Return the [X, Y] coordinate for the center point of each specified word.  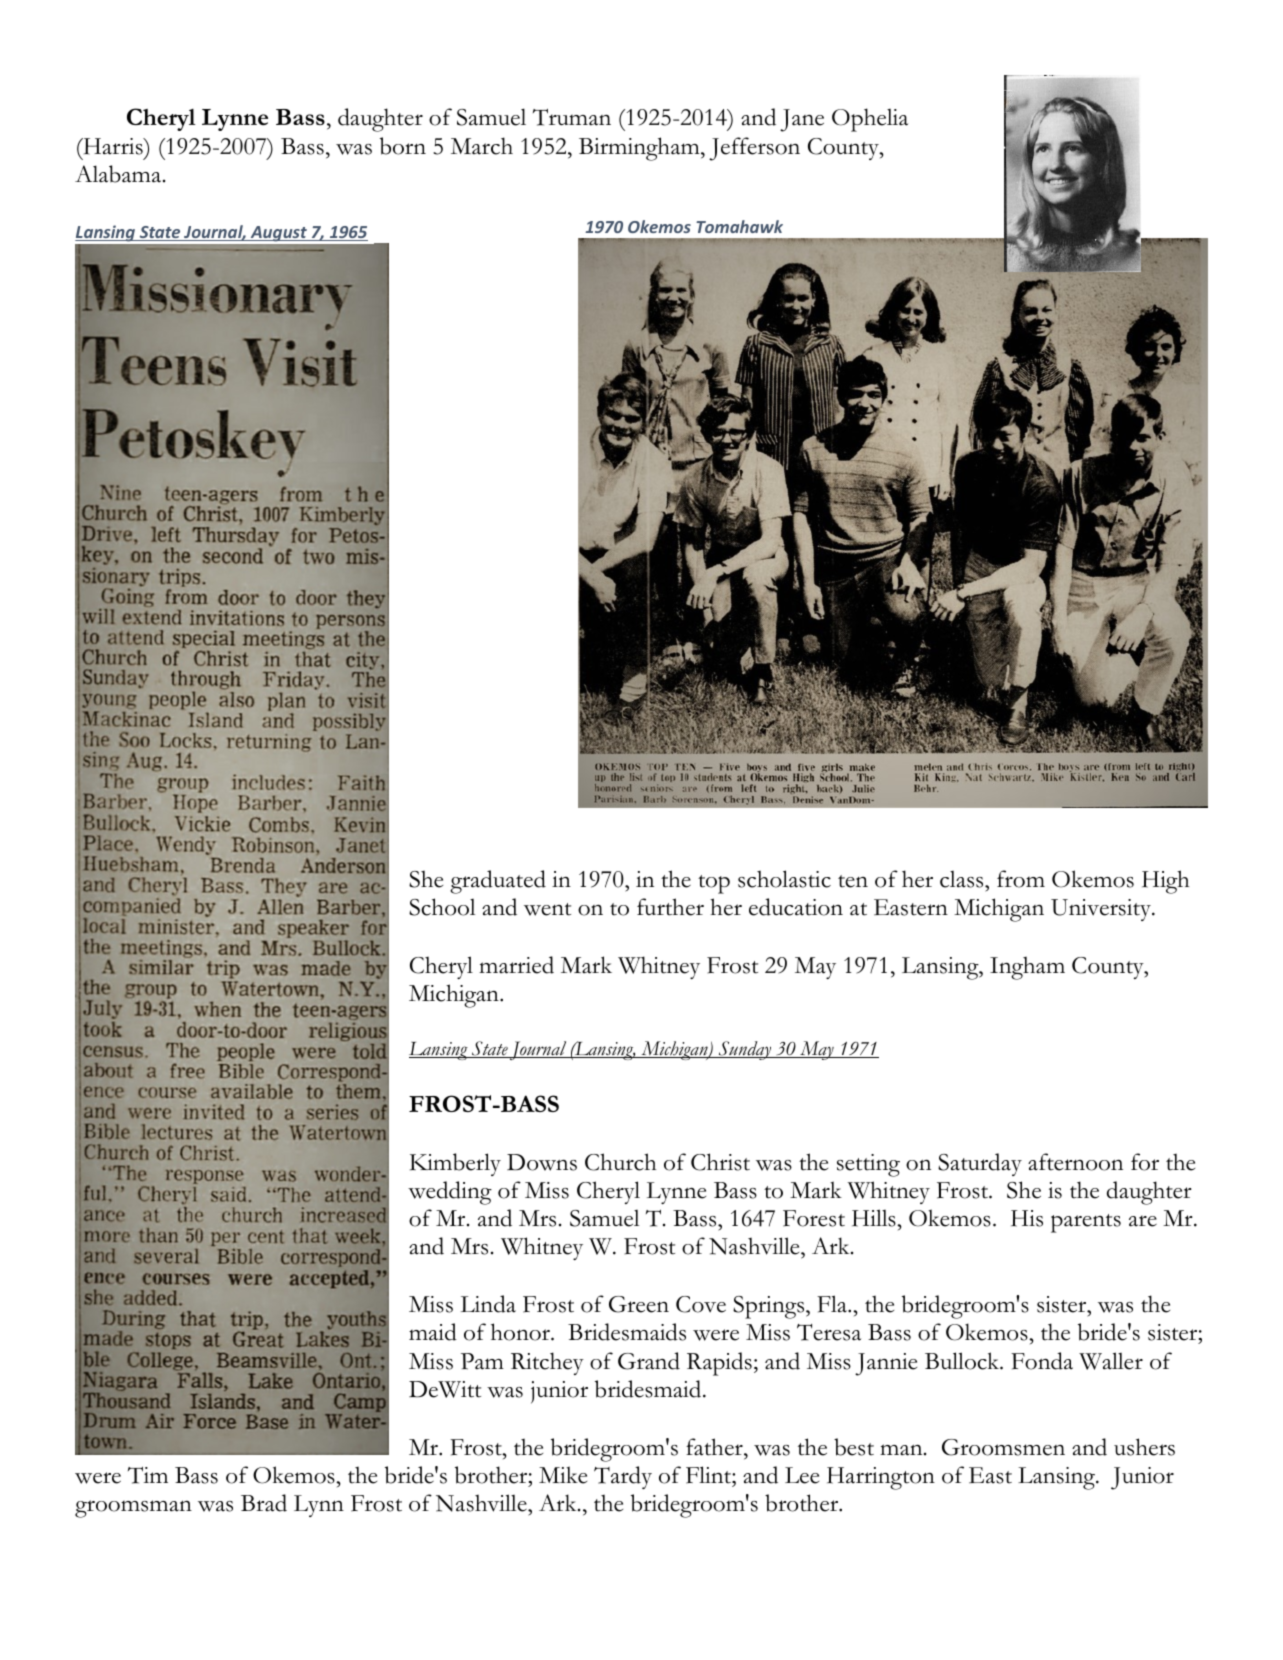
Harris [113, 146]
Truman [572, 117]
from [1021, 879]
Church [620, 1162]
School [442, 907]
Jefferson [754, 149]
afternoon [1075, 1162]
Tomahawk [739, 226]
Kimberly [455, 1164]
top [714, 884]
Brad [264, 1503]
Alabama [119, 174]
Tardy [623, 1477]
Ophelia [870, 120]
